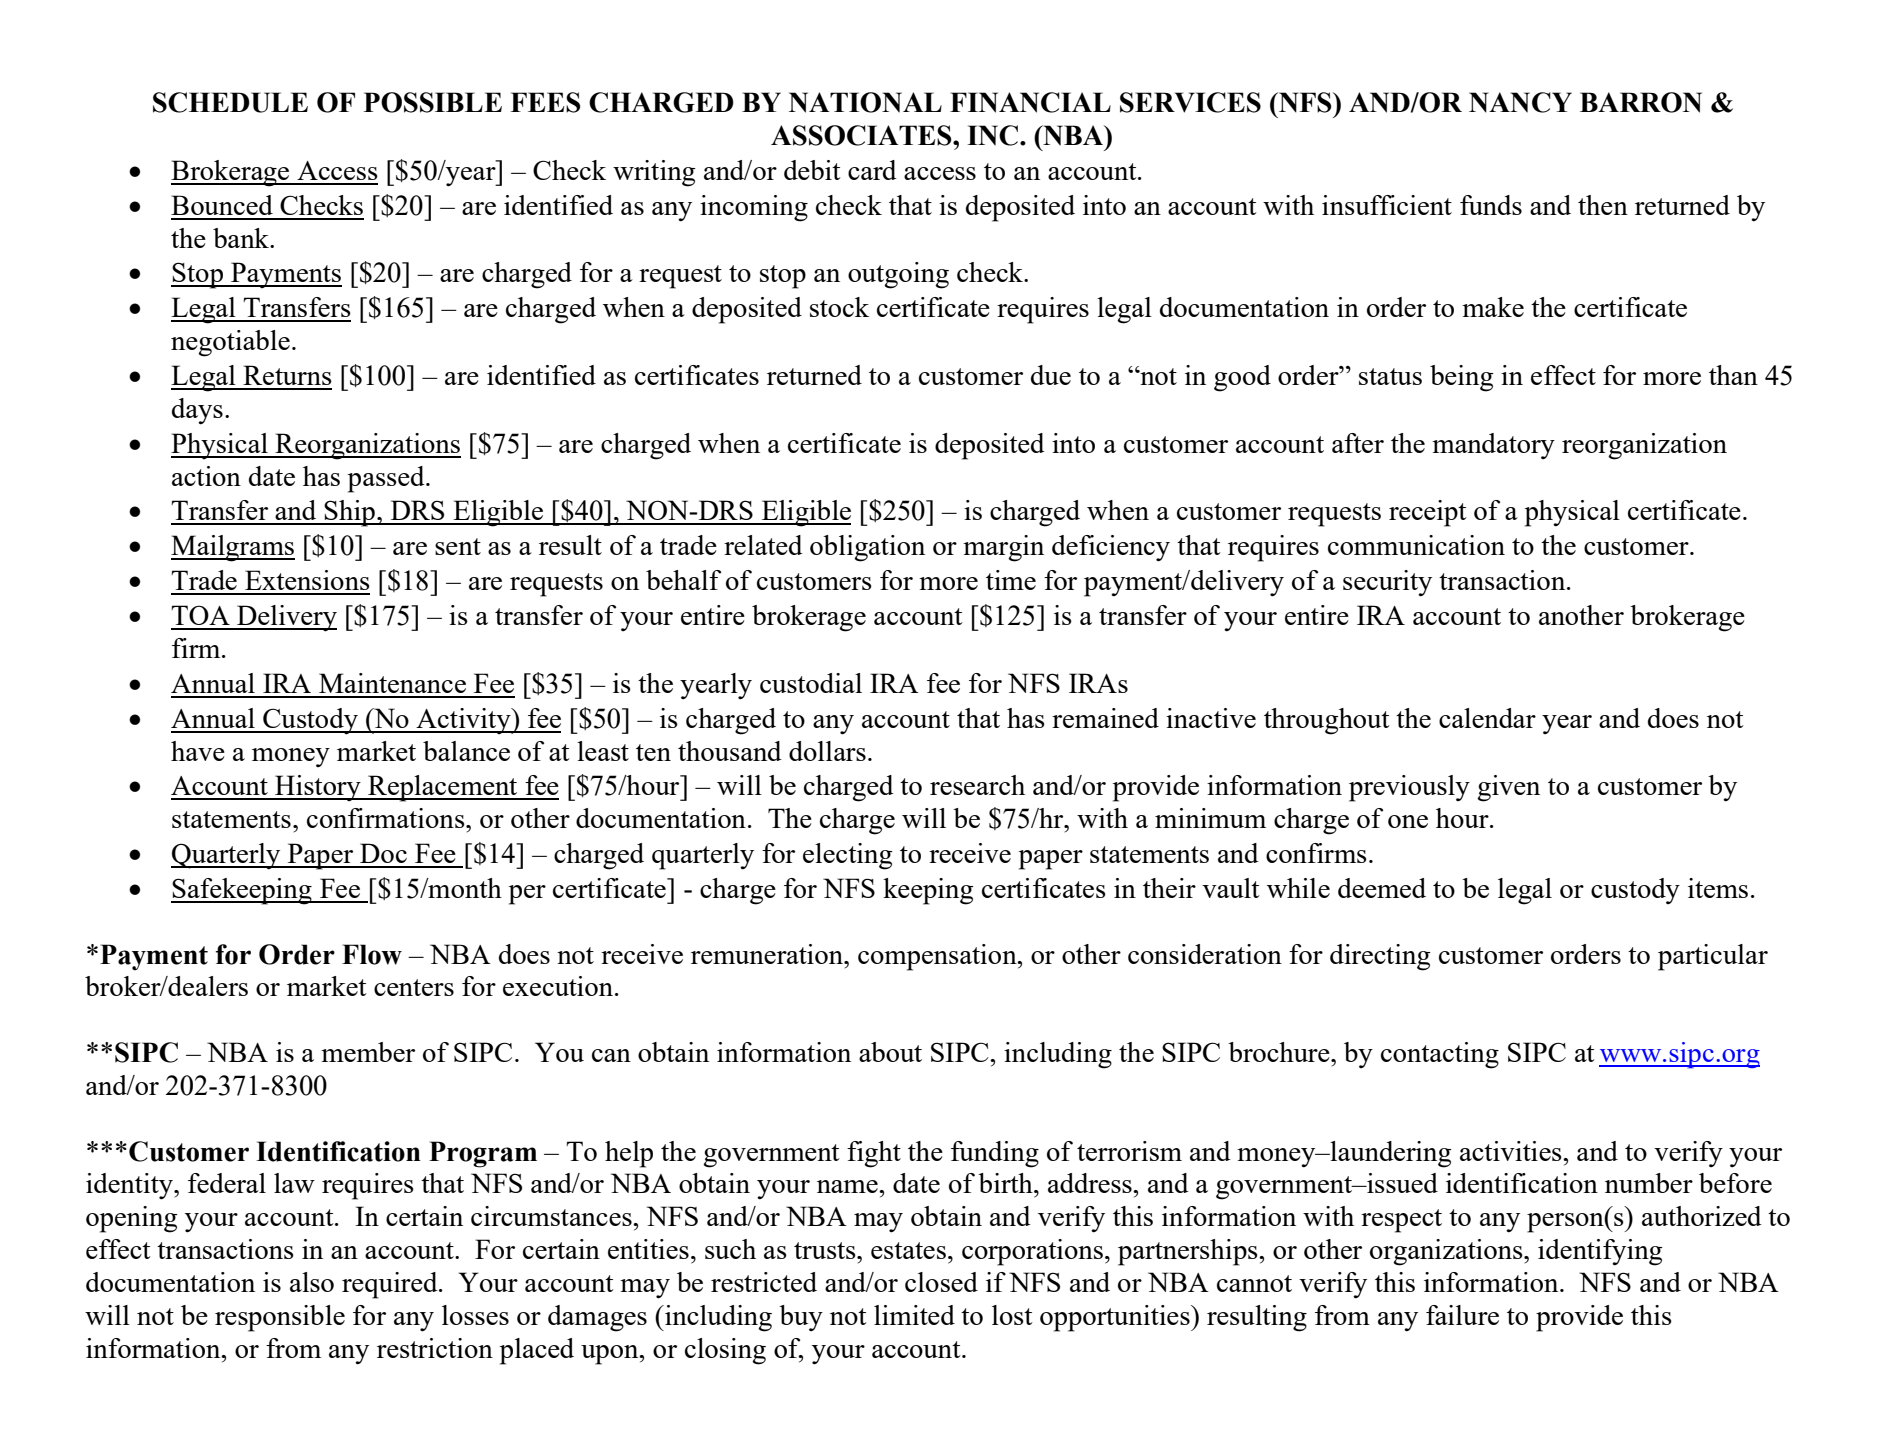  Describe the element at coordinates (1508, 788) in the document. I see `given` at that location.
